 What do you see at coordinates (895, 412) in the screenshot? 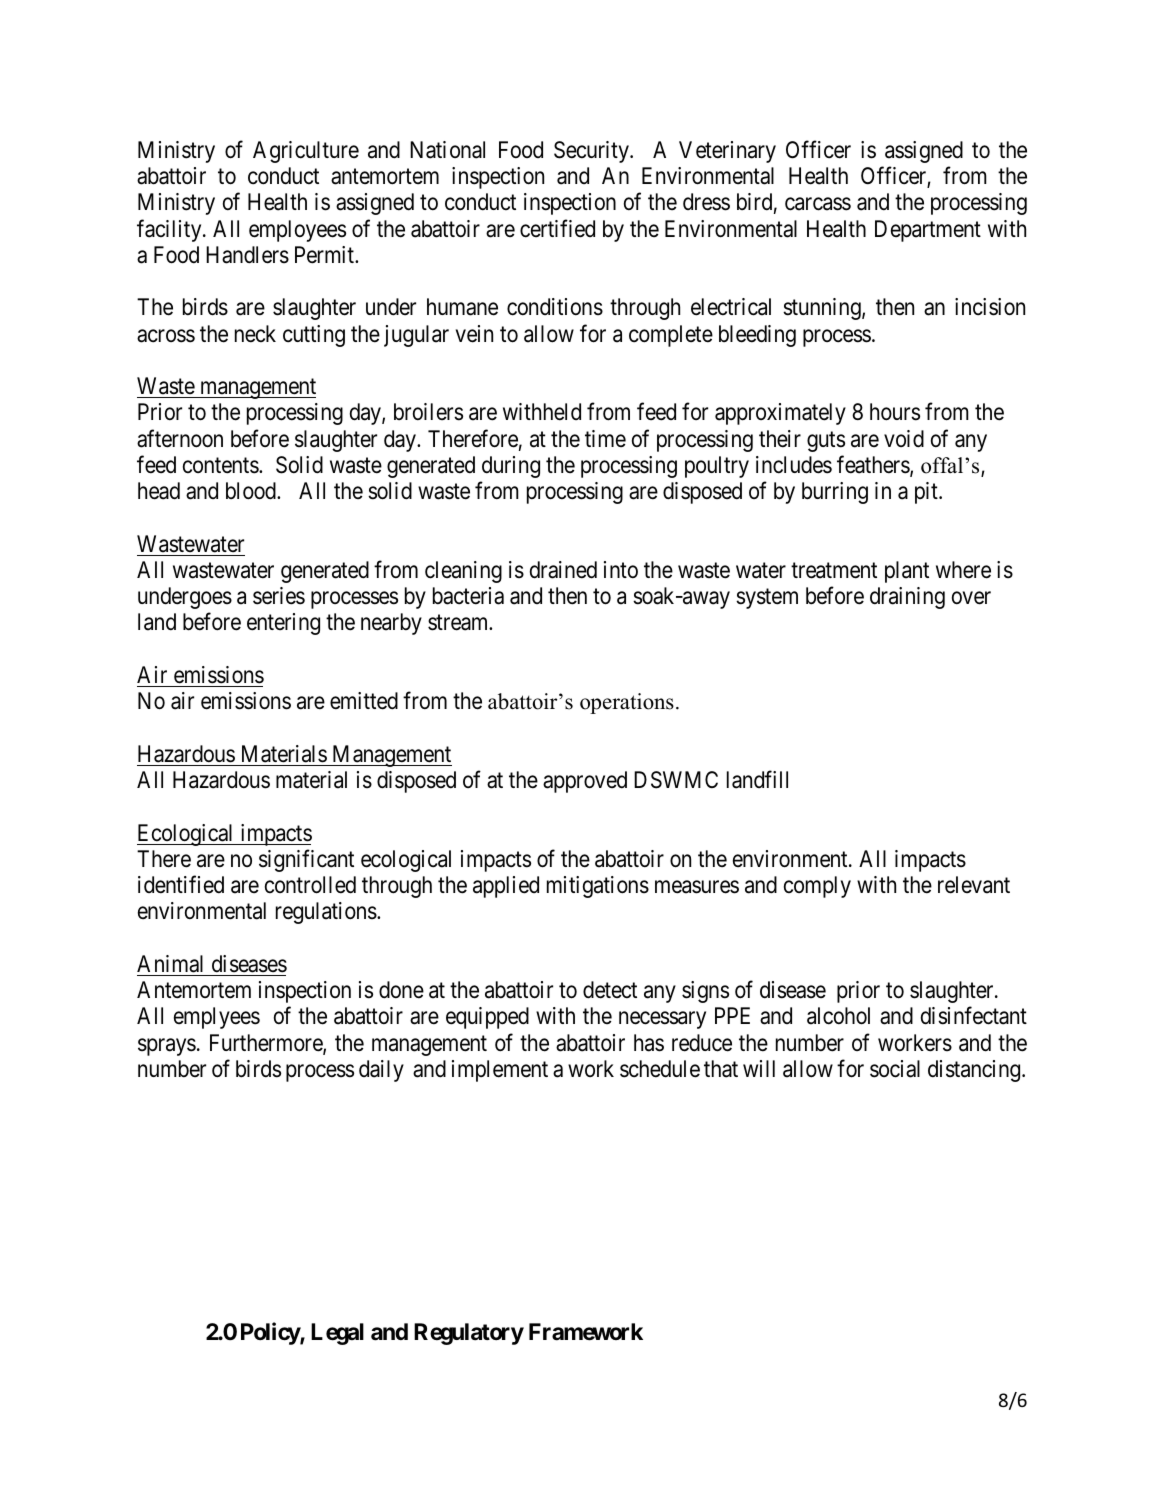
I see `hours` at bounding box center [895, 412].
